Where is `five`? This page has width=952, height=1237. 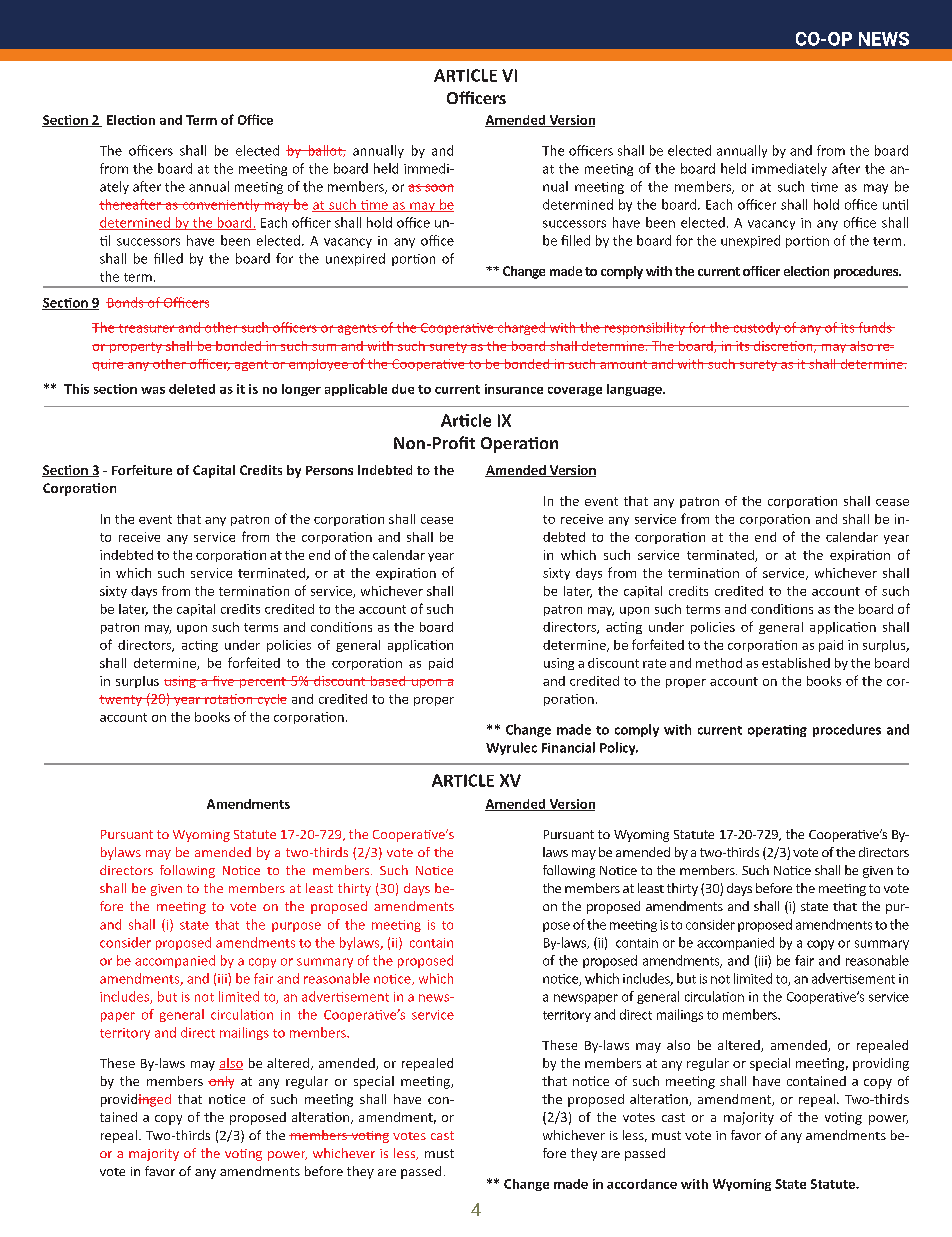 five is located at coordinates (223, 681).
